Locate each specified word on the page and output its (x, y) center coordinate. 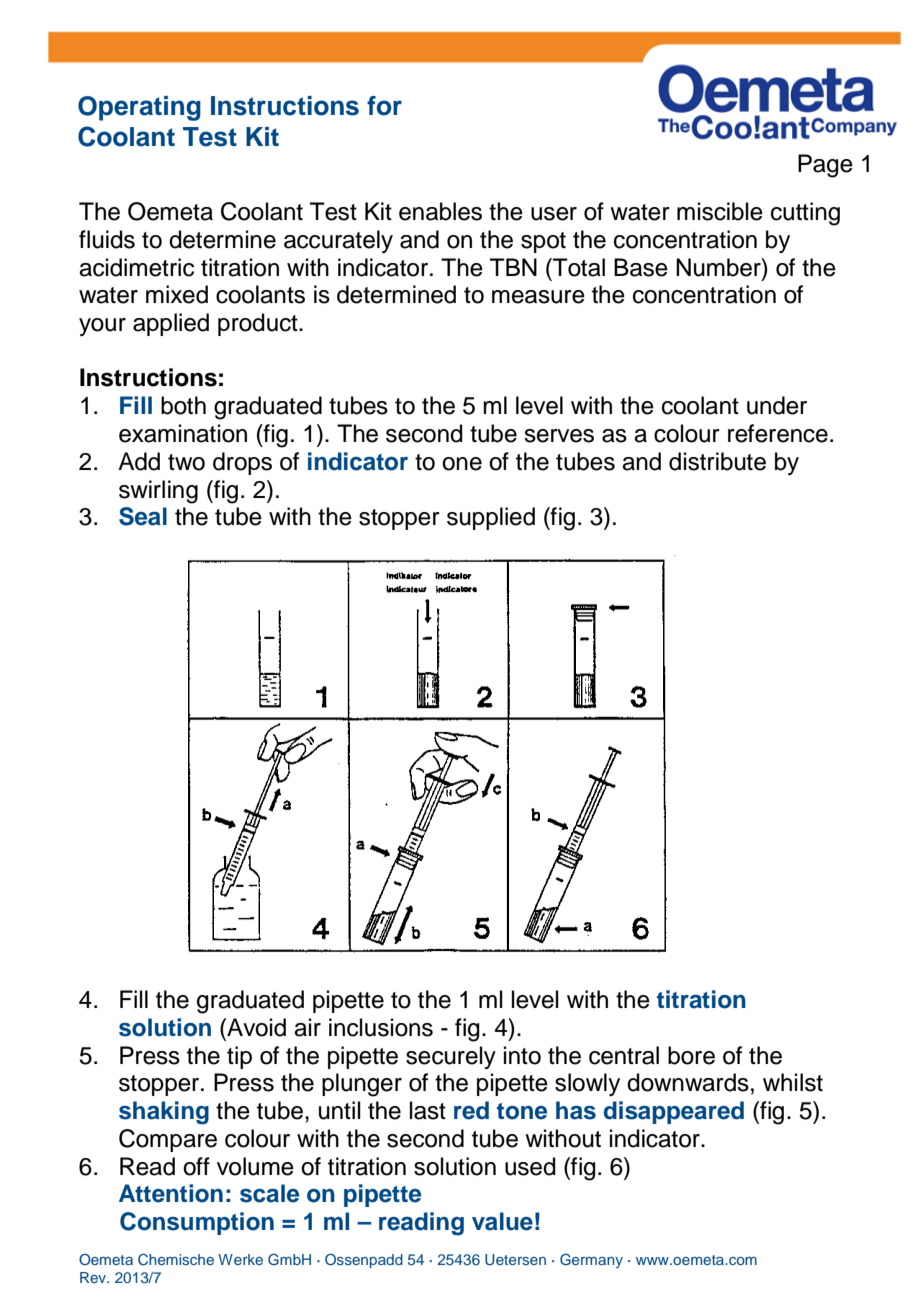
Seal (143, 516)
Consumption (197, 1223)
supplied (491, 518)
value (502, 1221)
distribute (717, 461)
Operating (139, 108)
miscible (720, 211)
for (384, 106)
